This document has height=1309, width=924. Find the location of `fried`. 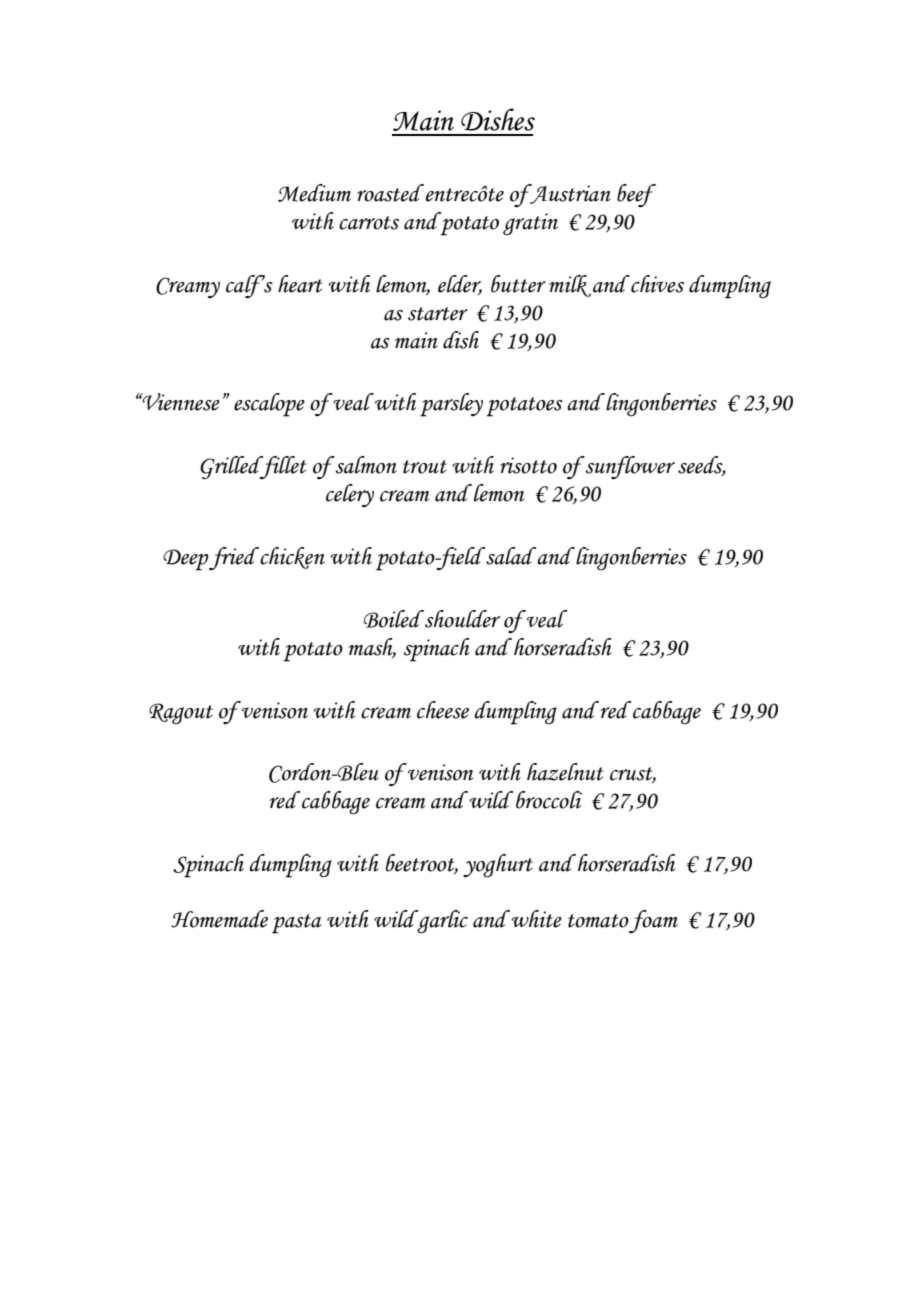

fried is located at coordinates (234, 558).
